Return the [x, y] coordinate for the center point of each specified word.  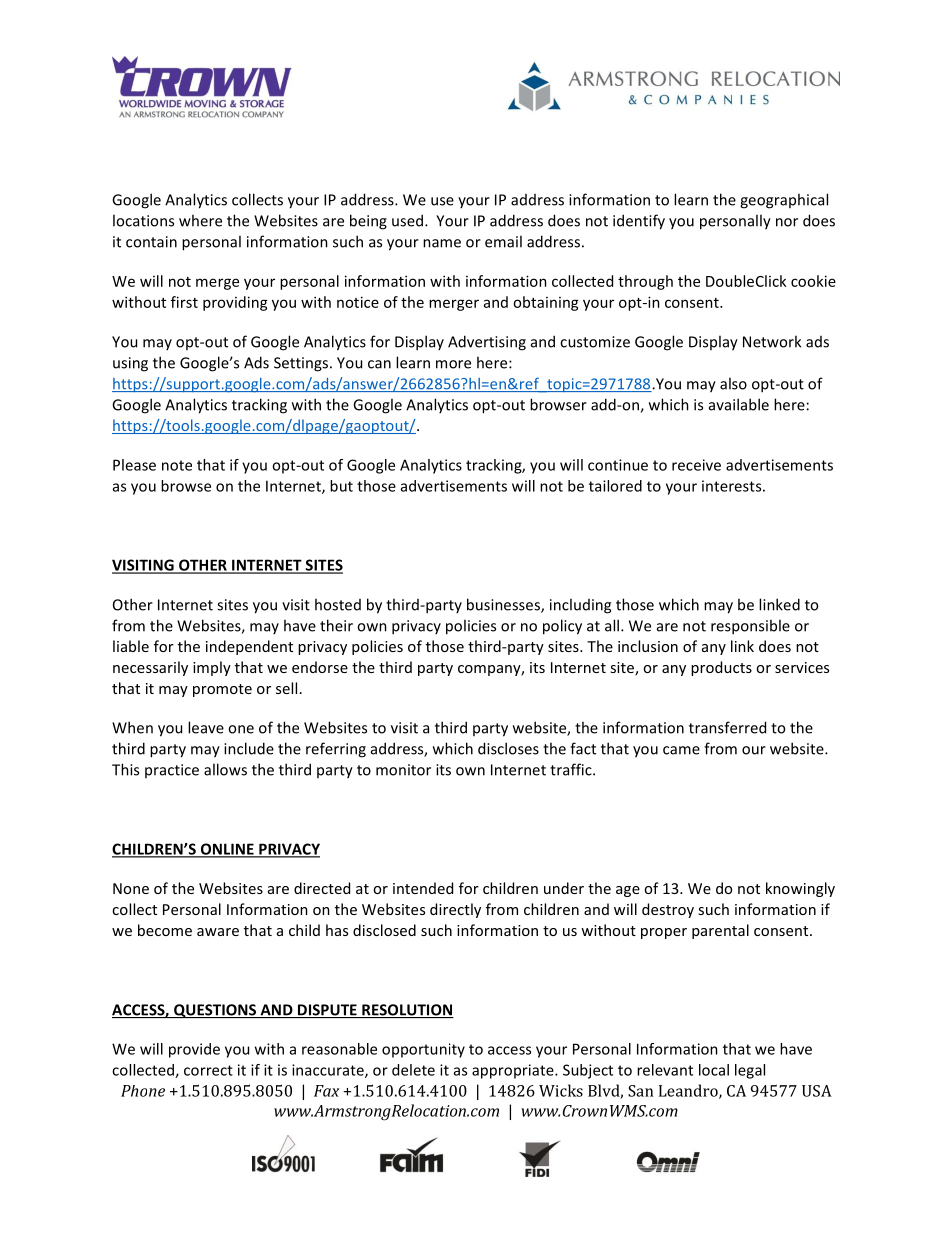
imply [212, 668]
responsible [750, 627]
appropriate [514, 1071]
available [739, 404]
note [177, 465]
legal [750, 1071]
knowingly [800, 889]
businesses [504, 605]
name [442, 243]
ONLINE [227, 850]
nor [787, 222]
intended [423, 888]
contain [151, 242]
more [453, 364]
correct [208, 1070]
